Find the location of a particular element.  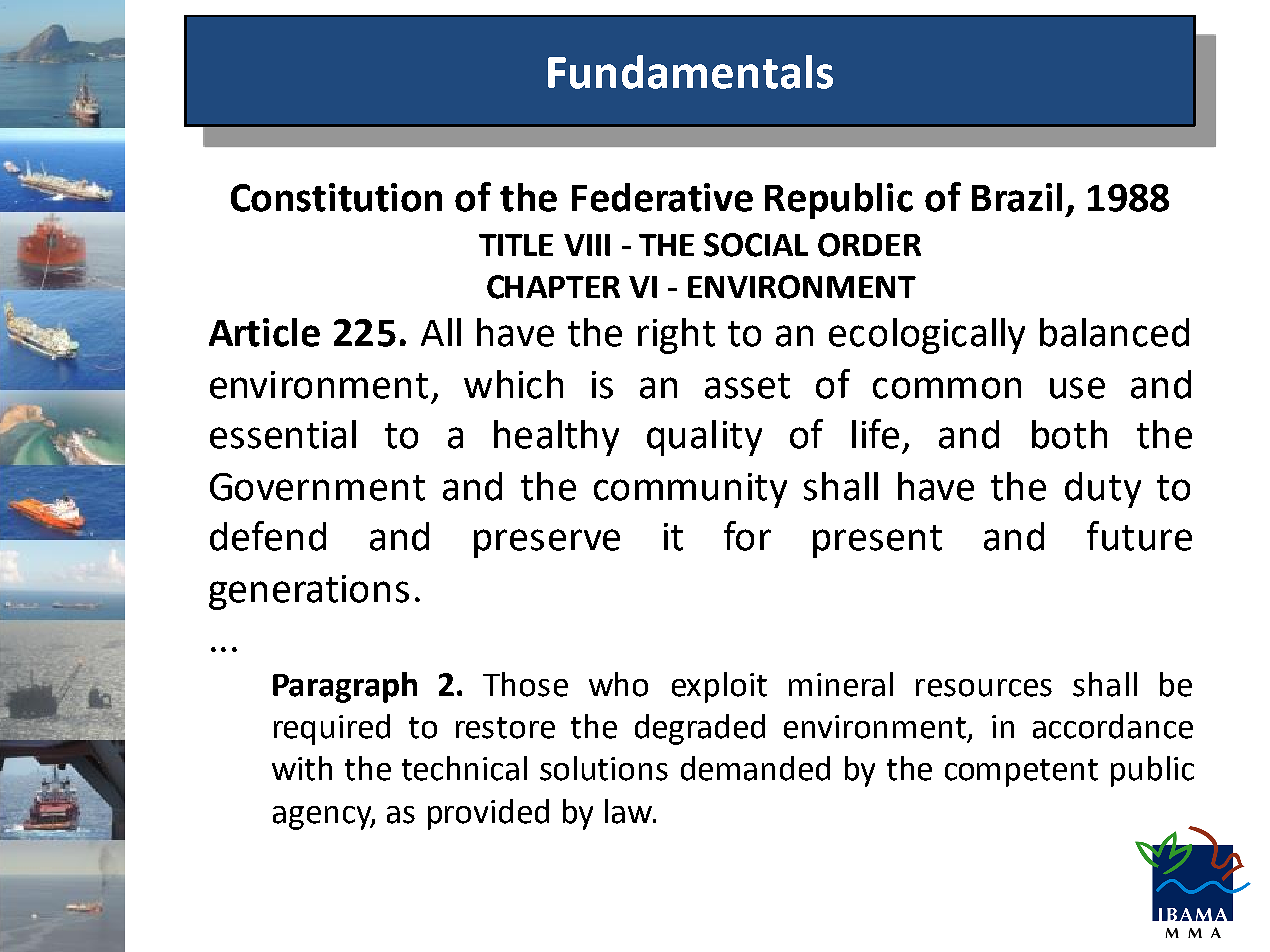

demanded is located at coordinates (755, 768).
